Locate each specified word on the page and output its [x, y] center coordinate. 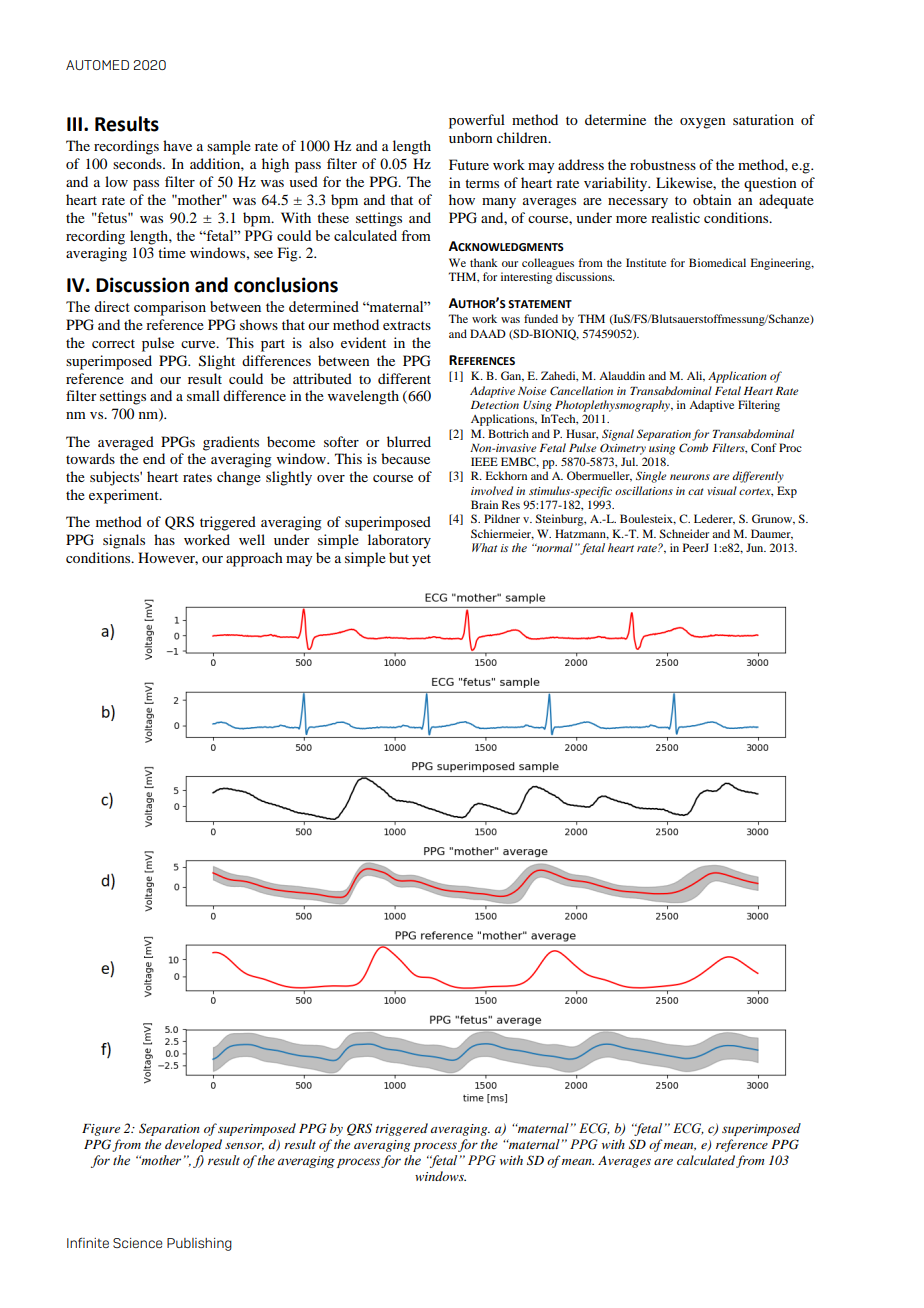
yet [421, 560]
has [164, 539]
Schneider [684, 533]
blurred [409, 441]
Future [469, 164]
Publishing [199, 1244]
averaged [126, 443]
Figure [101, 1130]
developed [193, 1145]
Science [137, 1243]
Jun [756, 547]
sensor [244, 1147]
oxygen [703, 123]
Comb [693, 447]
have [177, 145]
